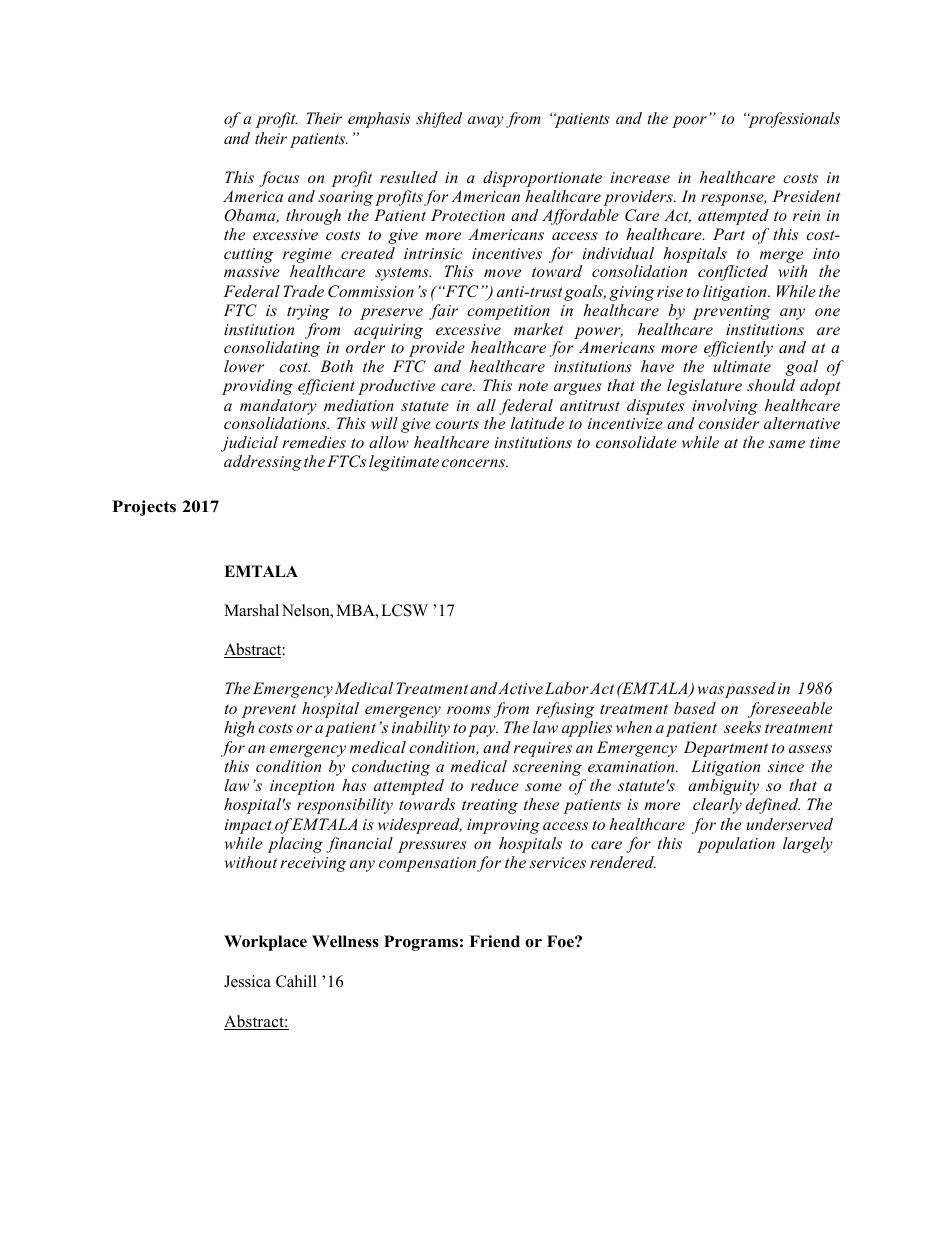 The height and width of the page is (1233, 952). What do you see at coordinates (265, 943) in the page?
I see `Workplace` at bounding box center [265, 943].
